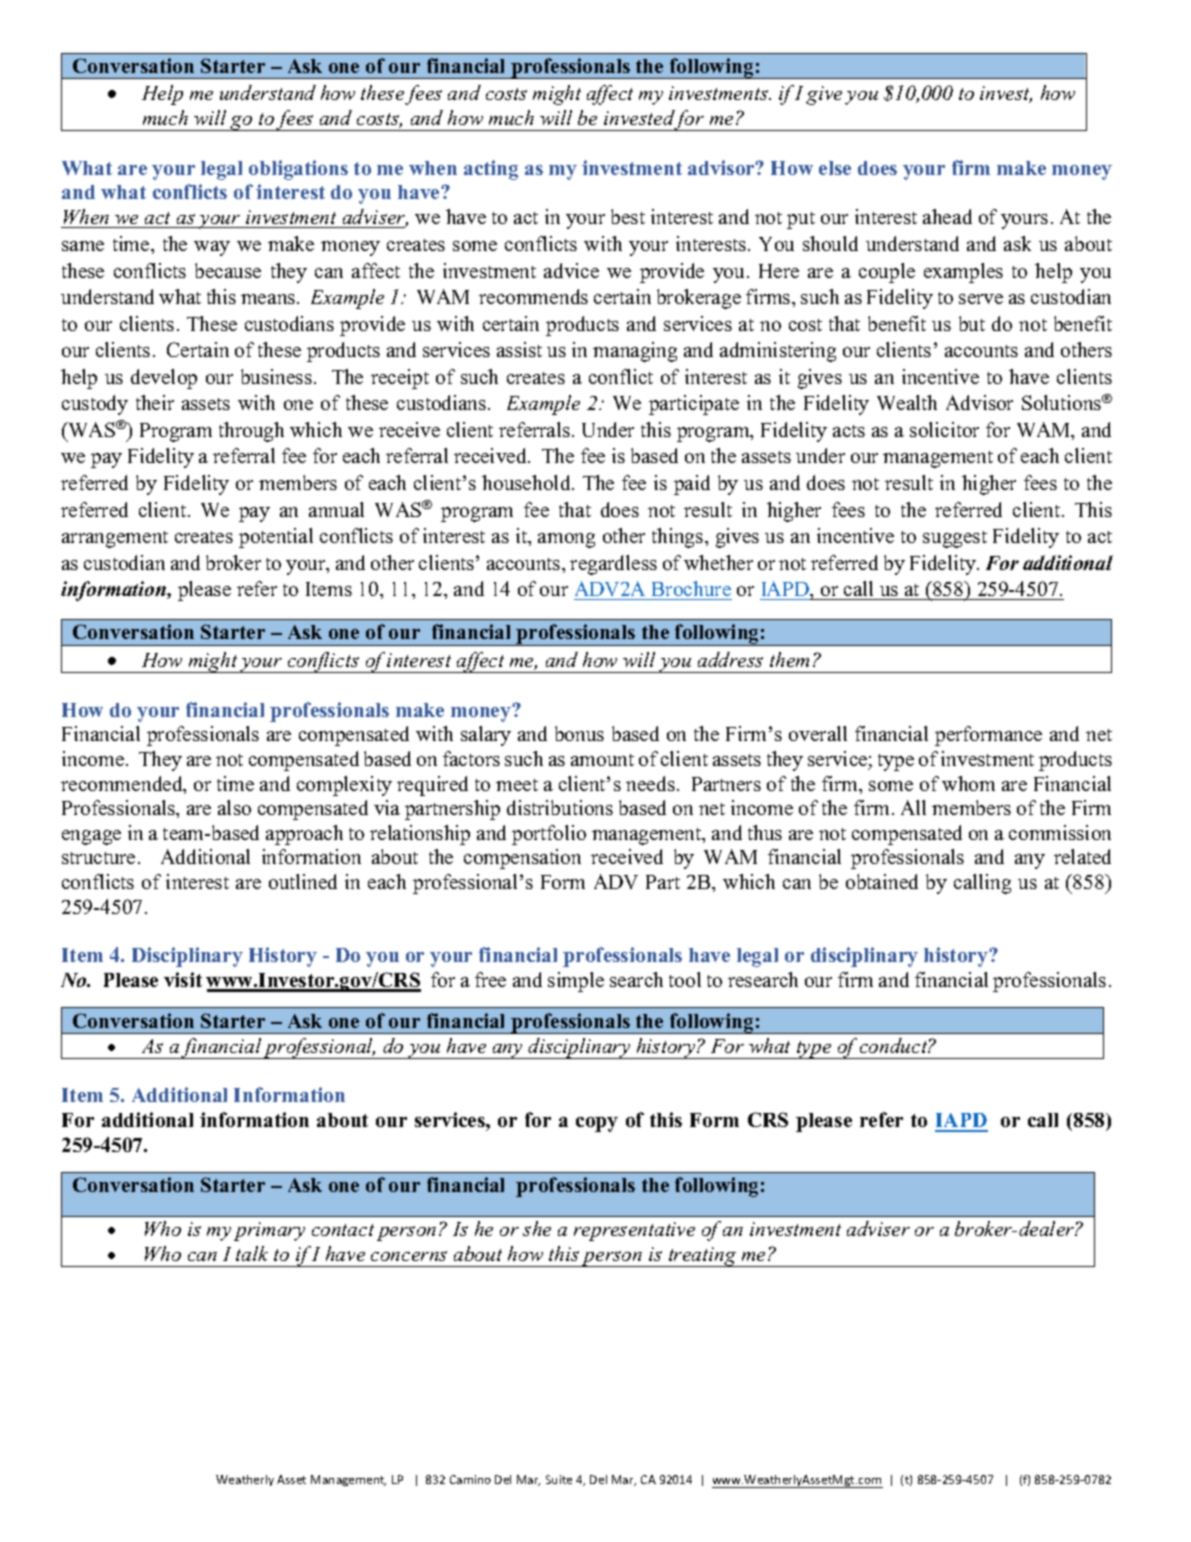 The height and width of the screenshot is (1542, 1191). I want to click on Camino, so click(470, 1479).
